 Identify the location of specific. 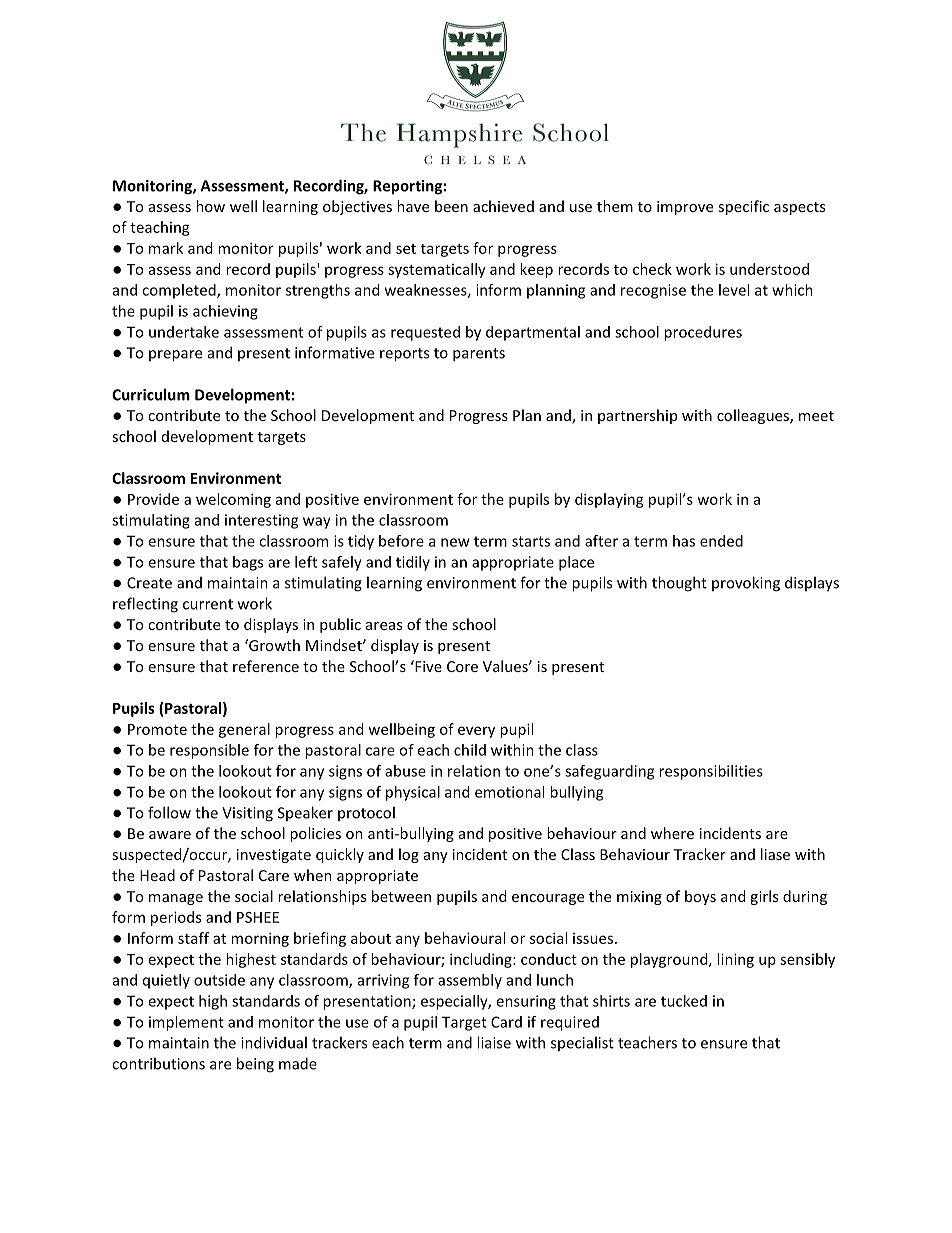
(743, 207).
